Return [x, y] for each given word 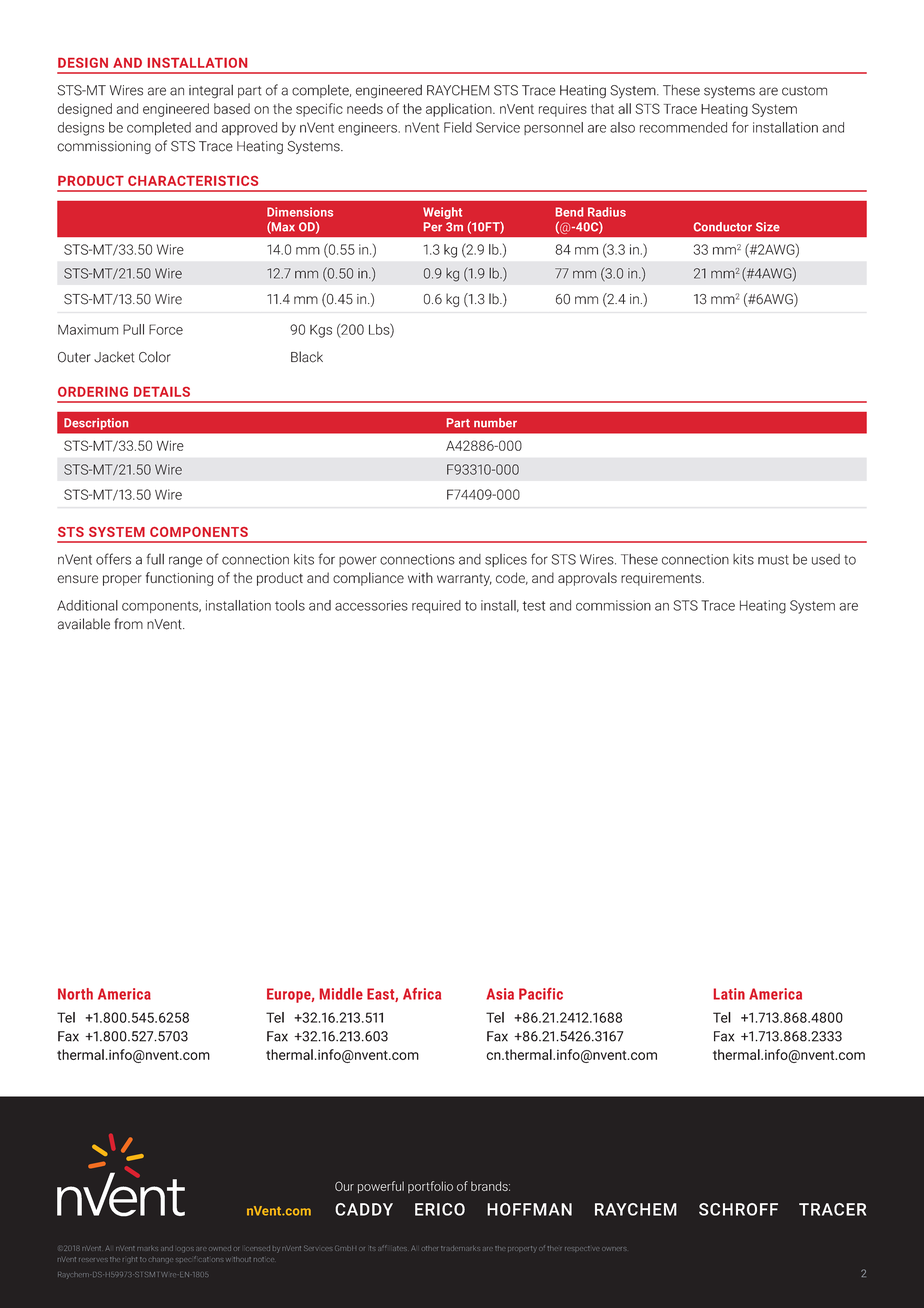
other [430, 1248]
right [130, 1259]
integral [211, 92]
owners [614, 1249]
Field [458, 127]
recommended [683, 127]
